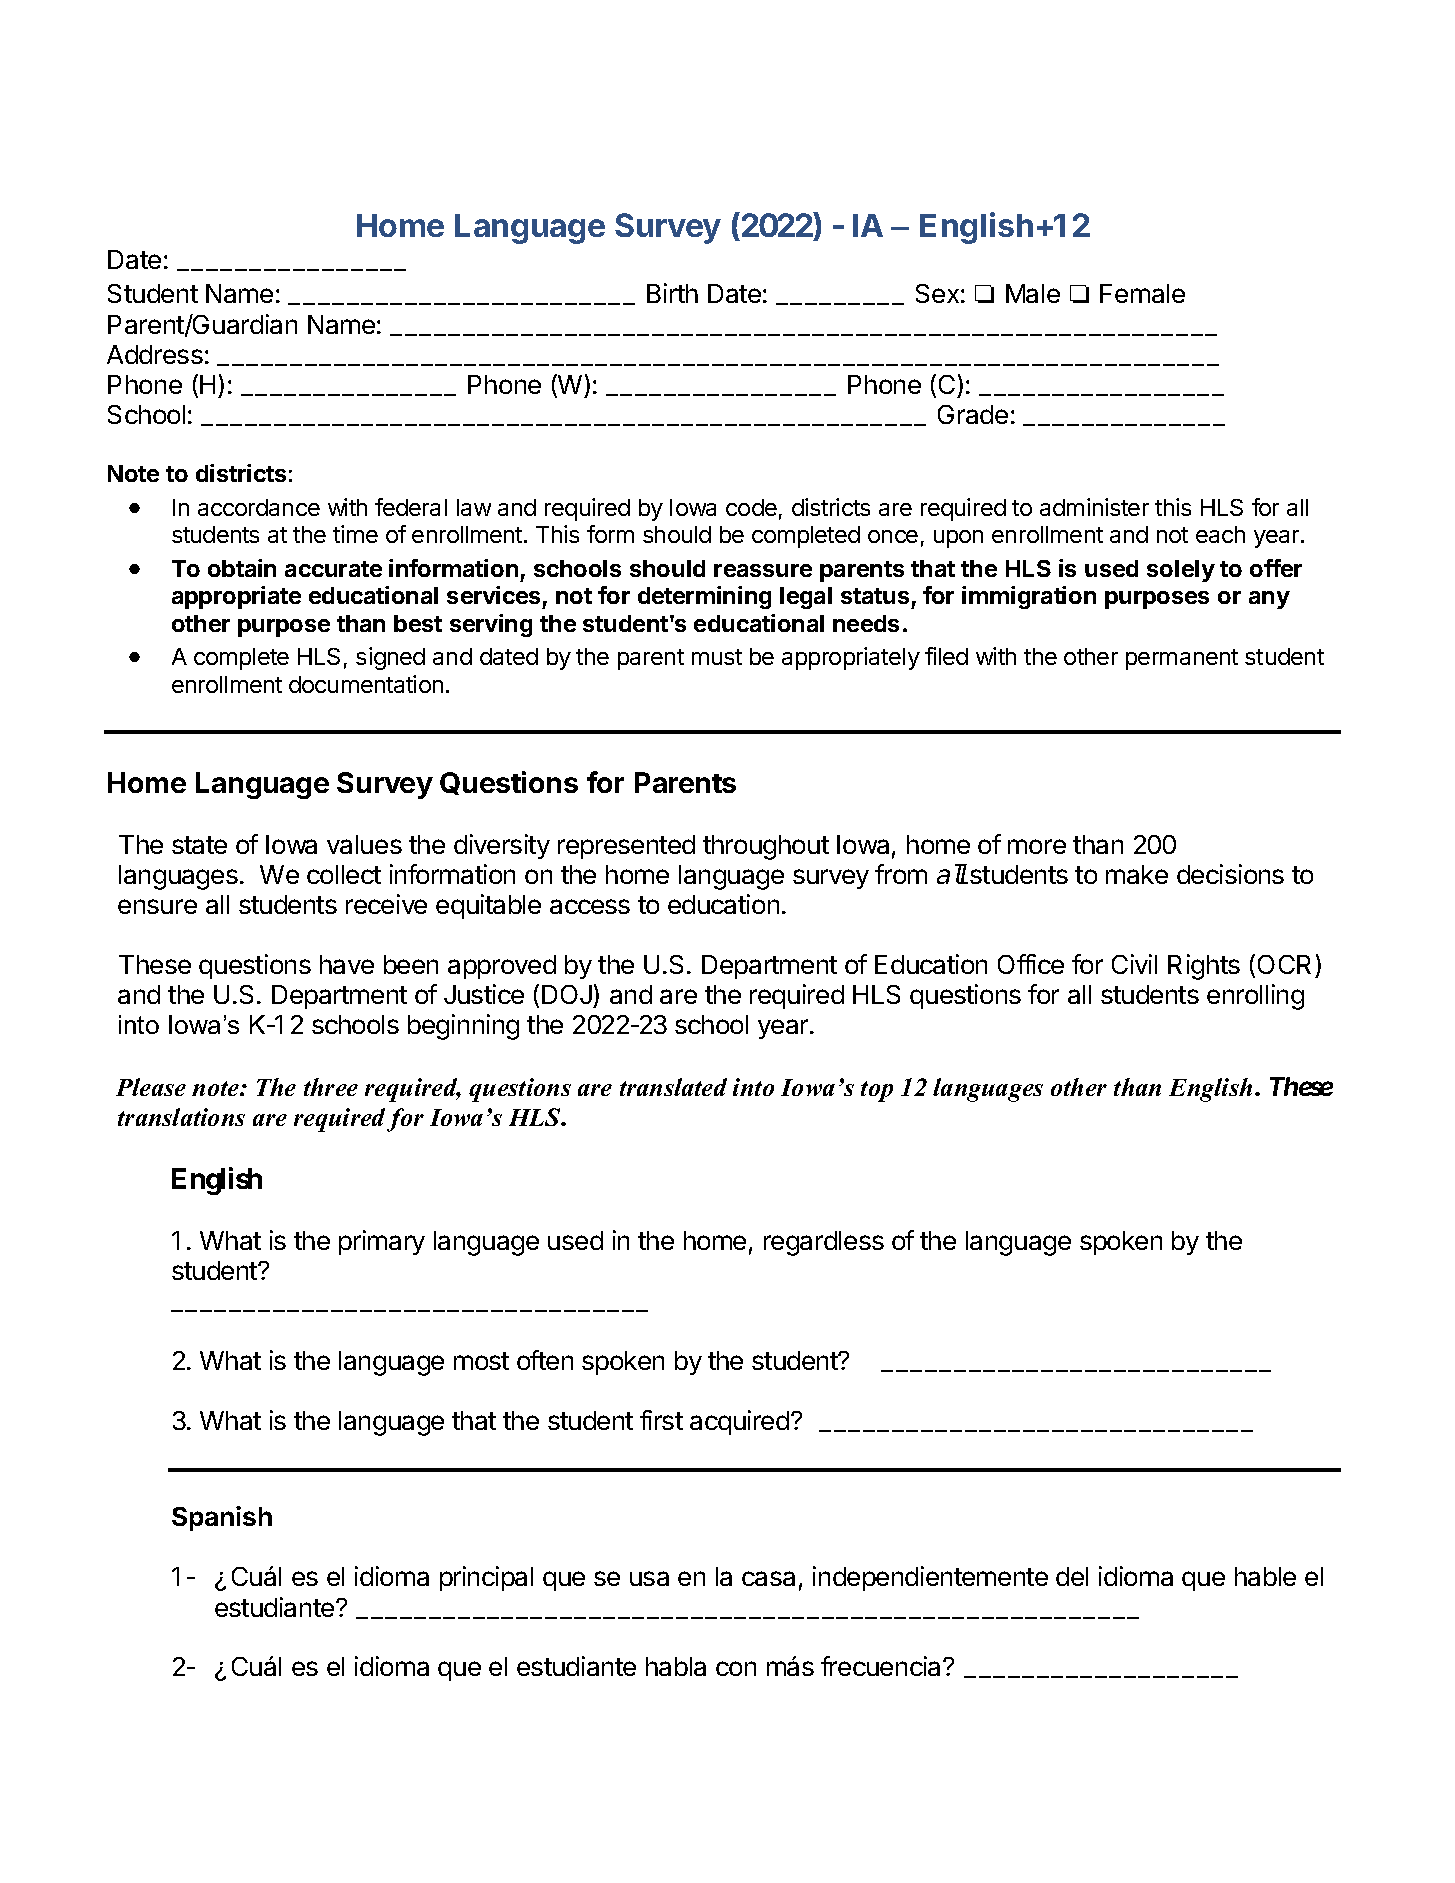 The height and width of the image is (1883, 1455). What do you see at coordinates (717, 657) in the image?
I see `must` at bounding box center [717, 657].
